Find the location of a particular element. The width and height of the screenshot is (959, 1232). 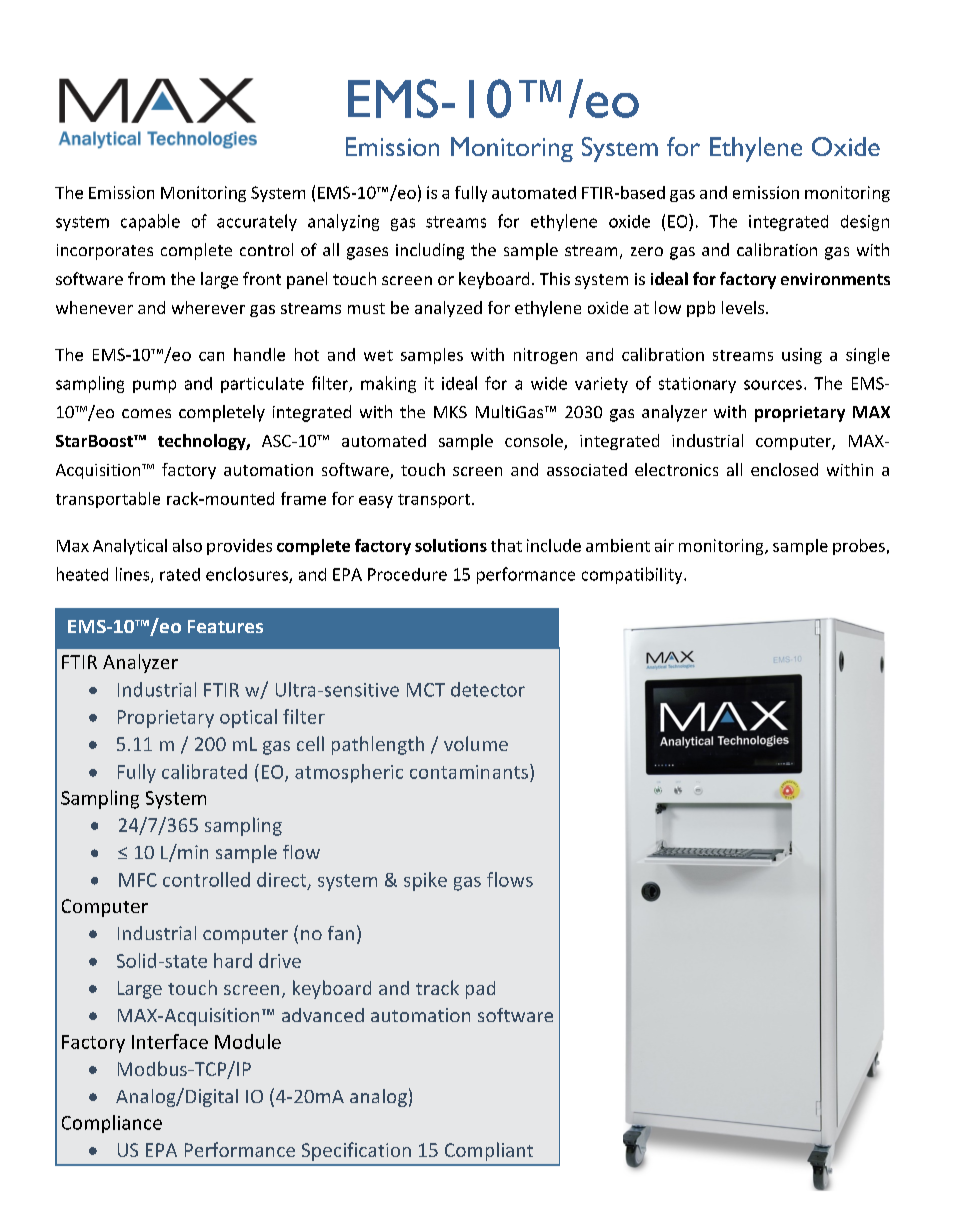

Procedure is located at coordinates (407, 574).
